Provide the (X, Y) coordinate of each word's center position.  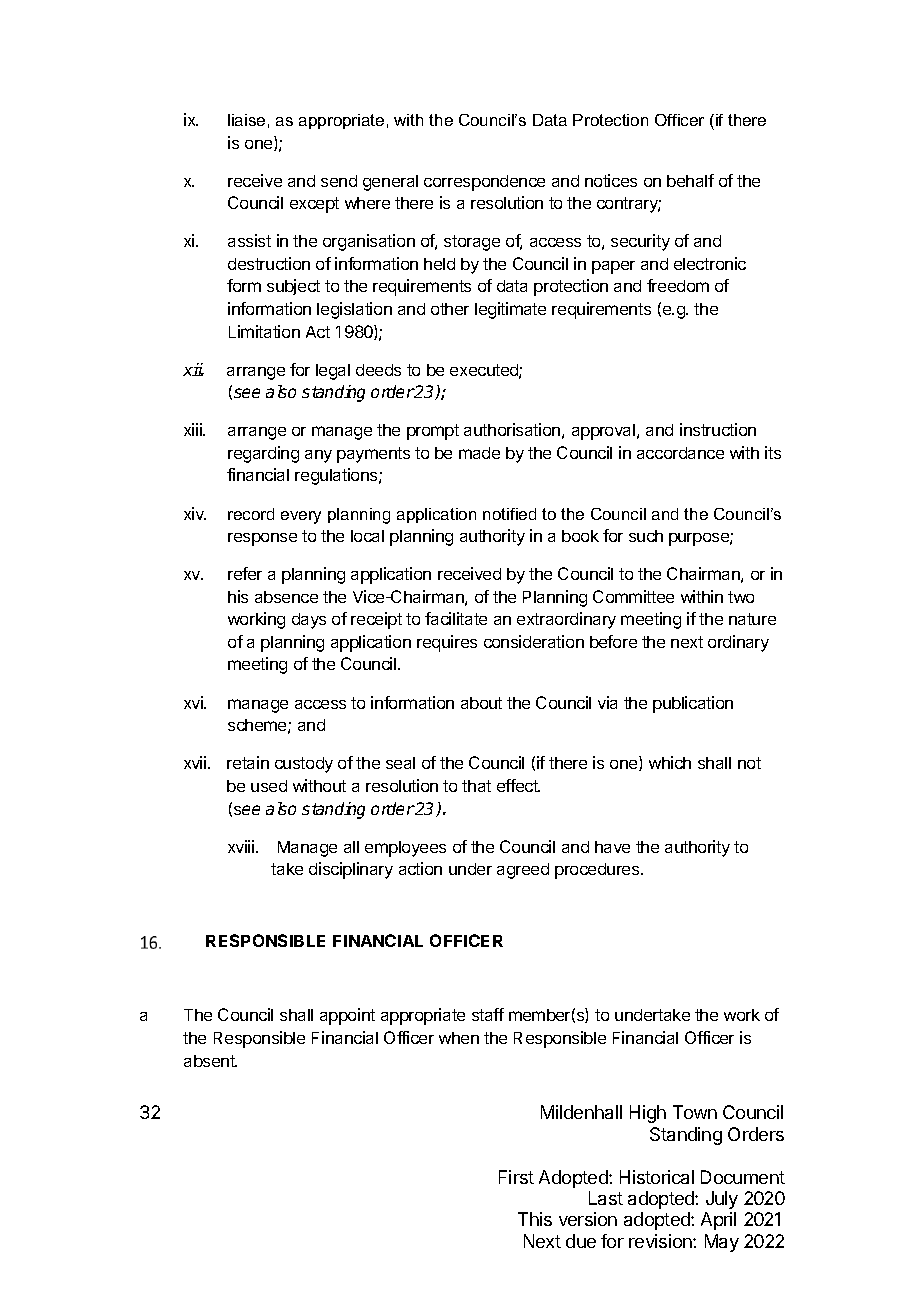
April (718, 1221)
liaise (246, 120)
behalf (690, 180)
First (516, 1177)
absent (210, 1061)
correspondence (484, 183)
